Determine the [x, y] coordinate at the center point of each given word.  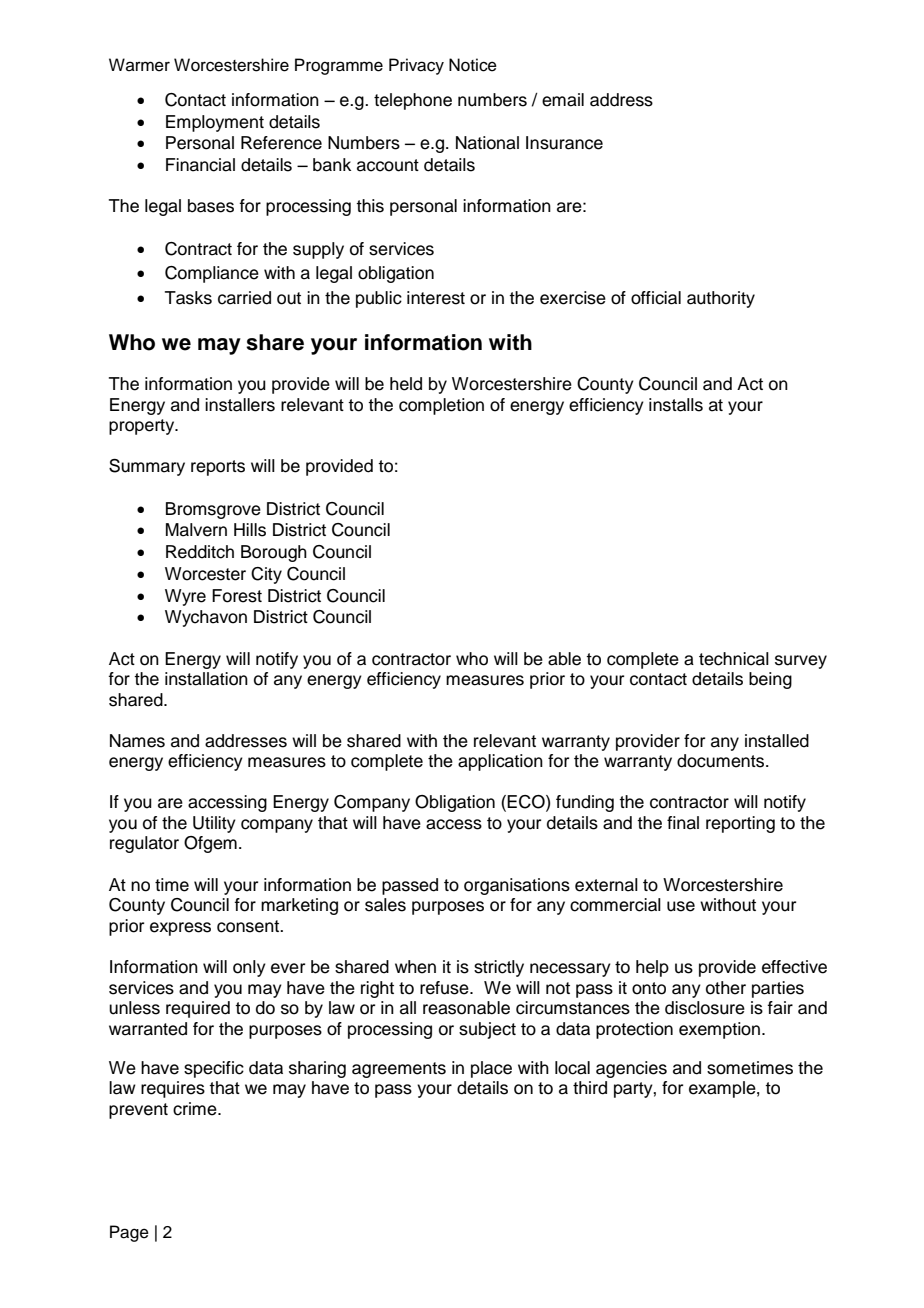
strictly [499, 968]
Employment [215, 123]
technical [734, 659]
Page [129, 1233]
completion [441, 406]
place [491, 1069]
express [180, 929]
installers [240, 405]
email [563, 100]
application [500, 762]
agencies [631, 1069]
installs [676, 405]
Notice [473, 65]
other [726, 988]
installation [206, 679]
